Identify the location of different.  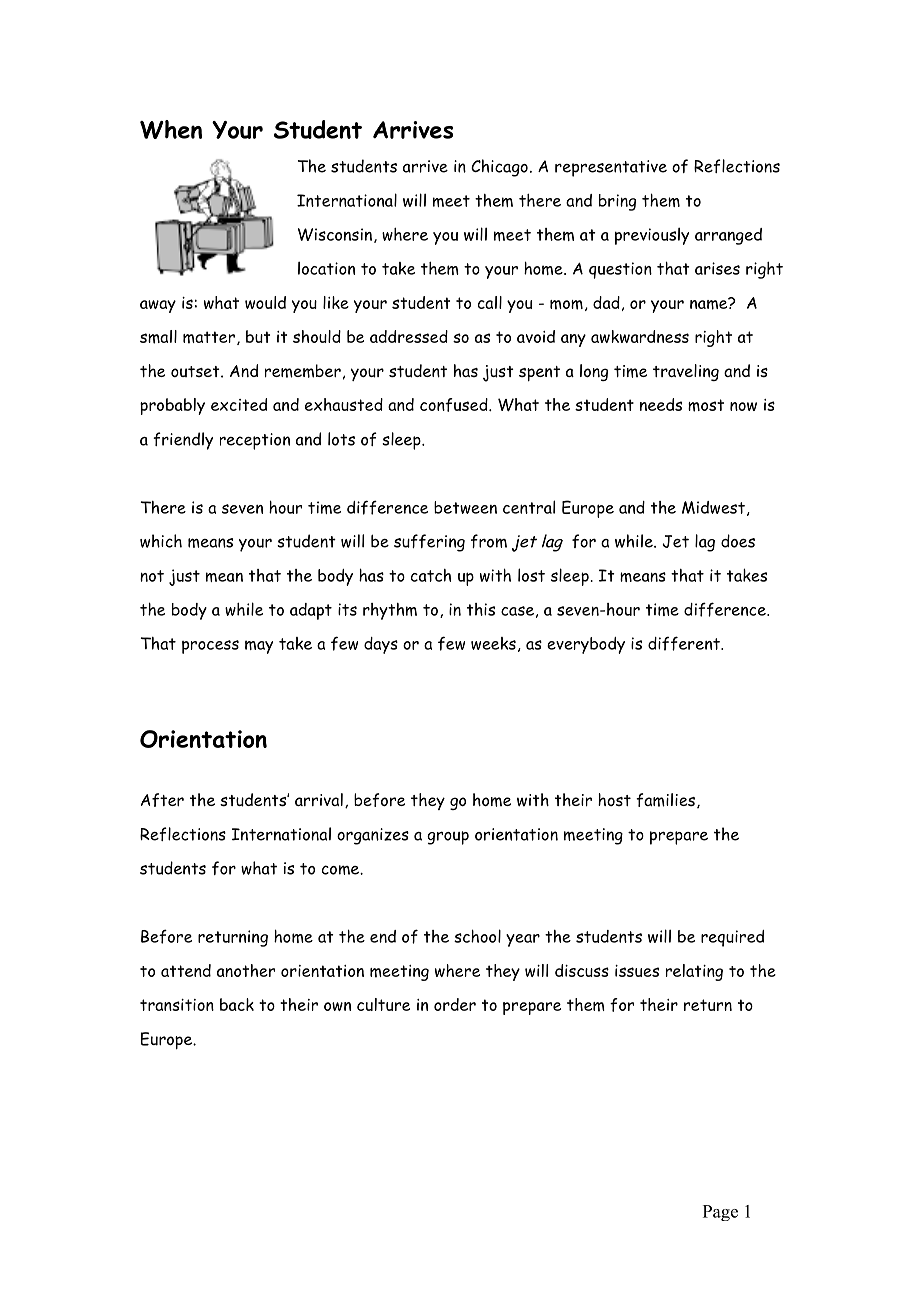
(685, 643).
